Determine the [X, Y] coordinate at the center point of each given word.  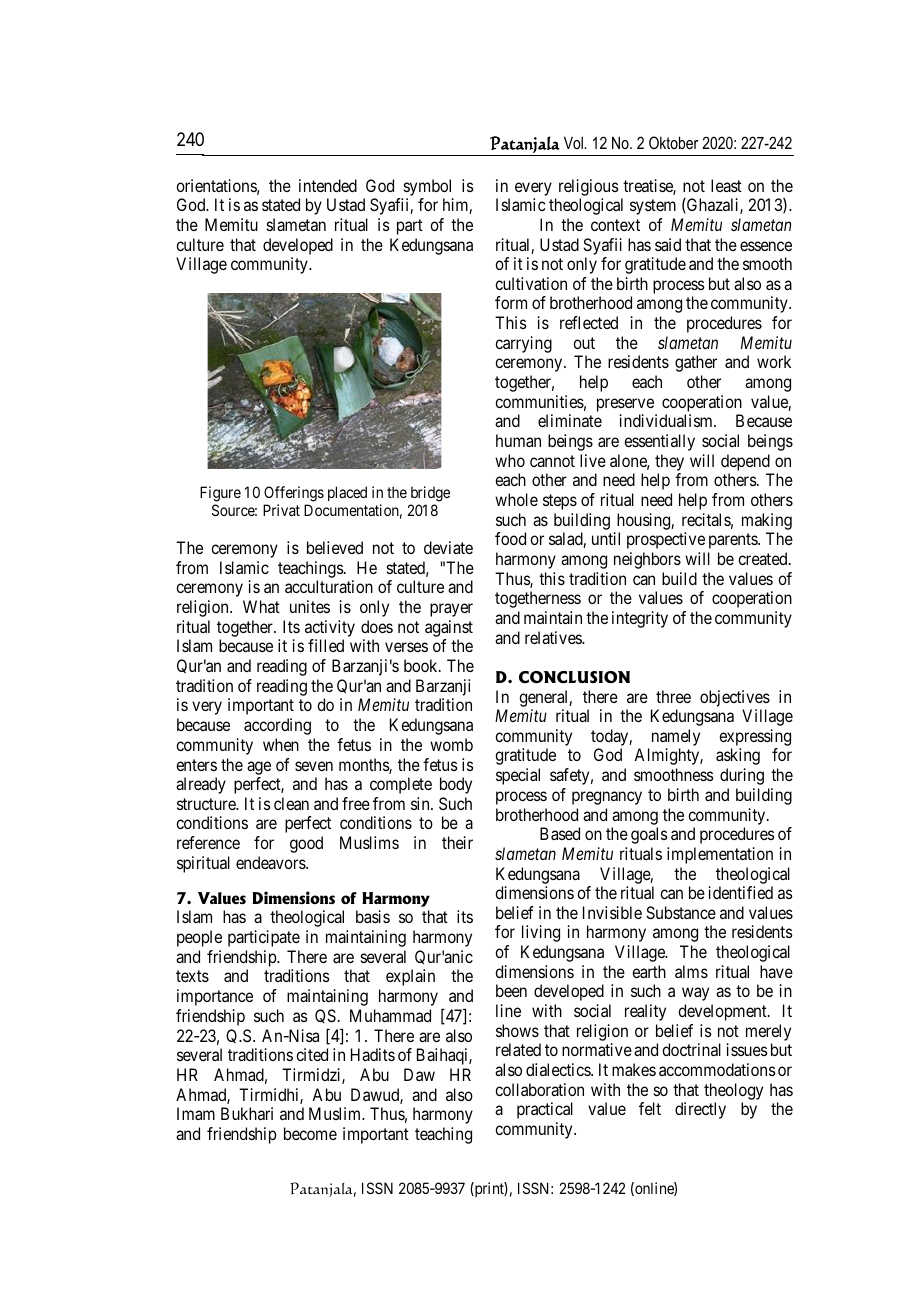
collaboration [539, 1089]
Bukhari [247, 1113]
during [742, 776]
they [669, 462]
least [726, 185]
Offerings [294, 495]
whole [516, 499]
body [456, 785]
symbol [427, 187]
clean [291, 803]
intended [328, 185]
